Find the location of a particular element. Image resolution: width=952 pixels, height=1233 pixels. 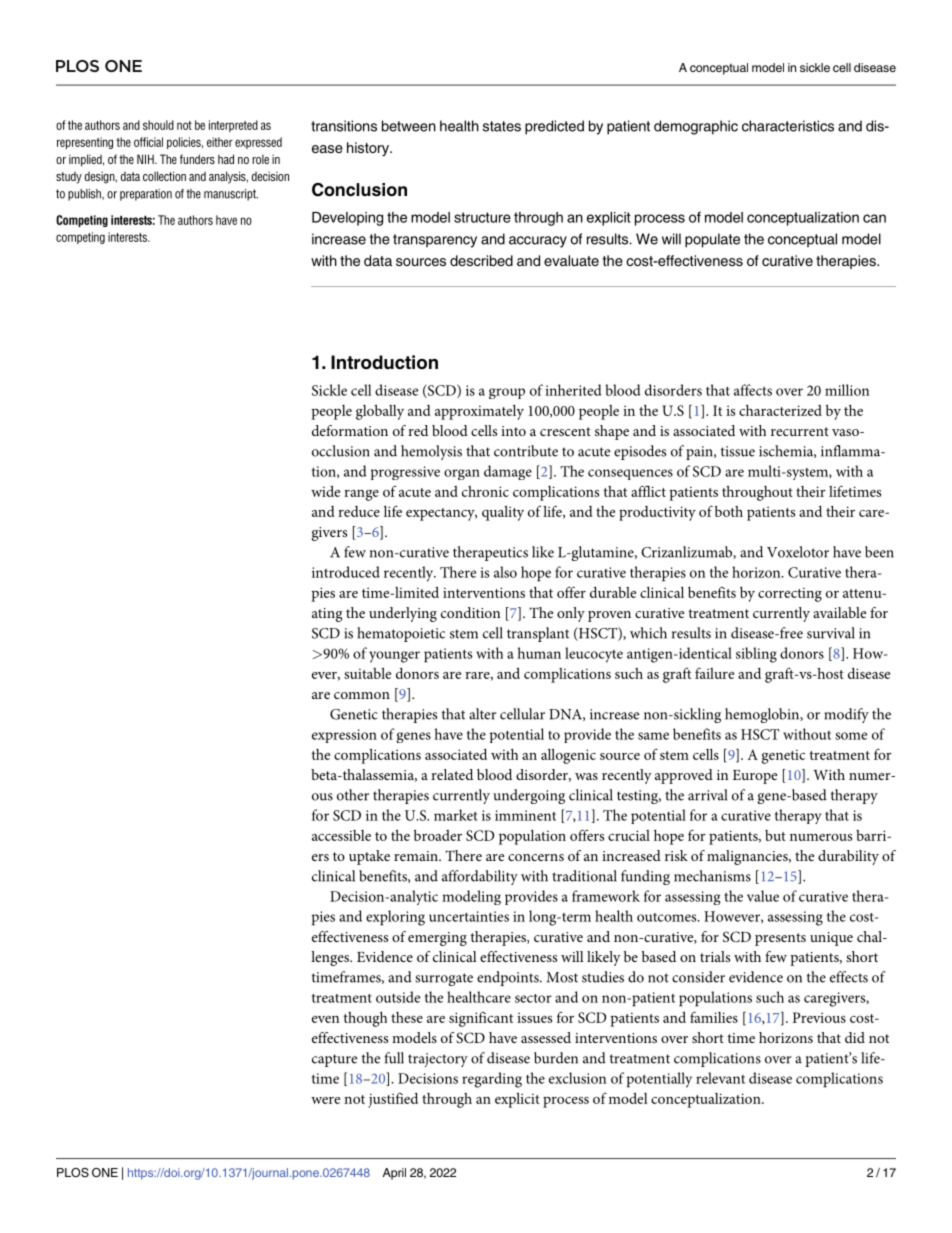

accessible is located at coordinates (341, 835).
